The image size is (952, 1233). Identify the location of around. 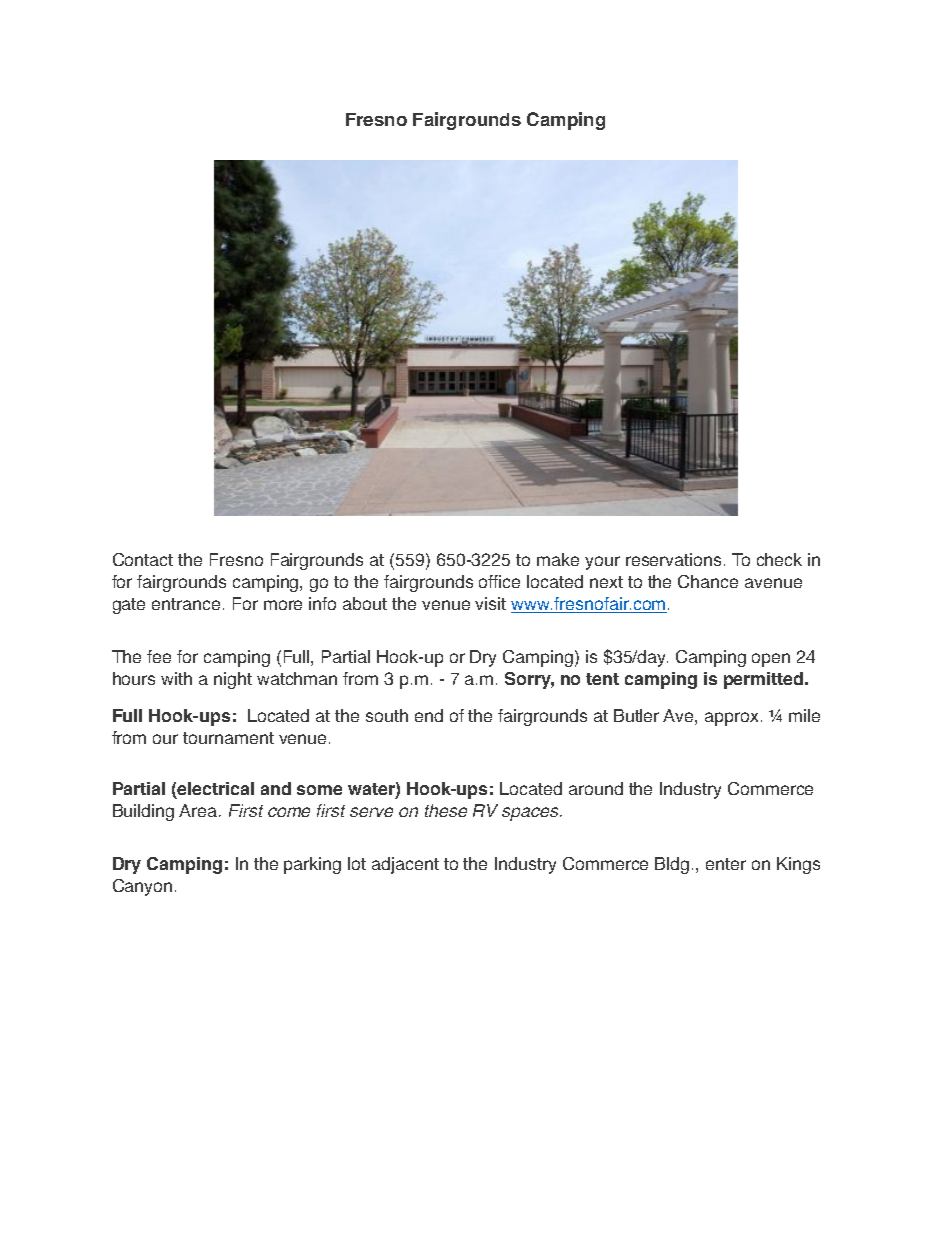
(596, 788).
